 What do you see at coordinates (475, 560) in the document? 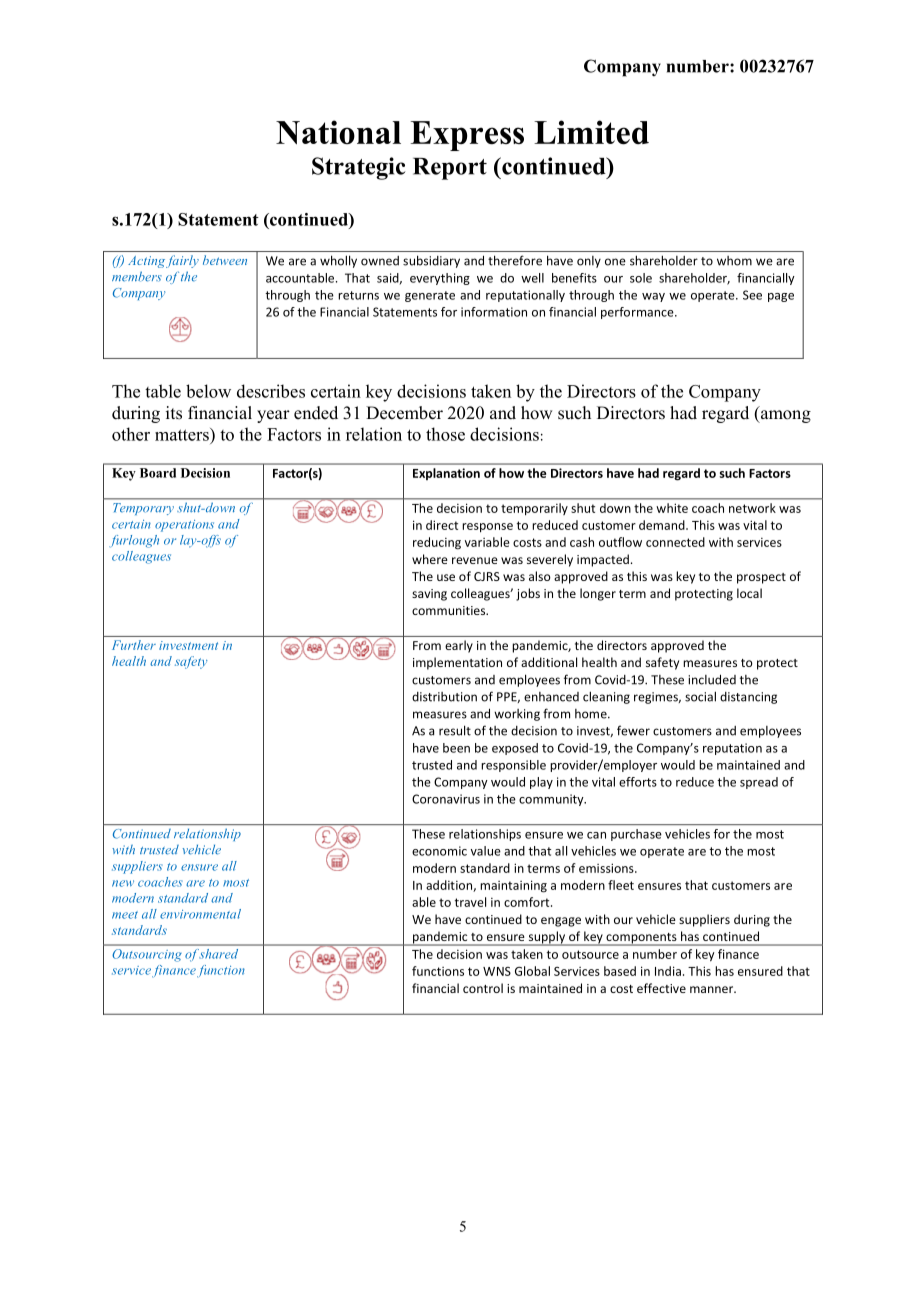
I see `revenue` at bounding box center [475, 560].
